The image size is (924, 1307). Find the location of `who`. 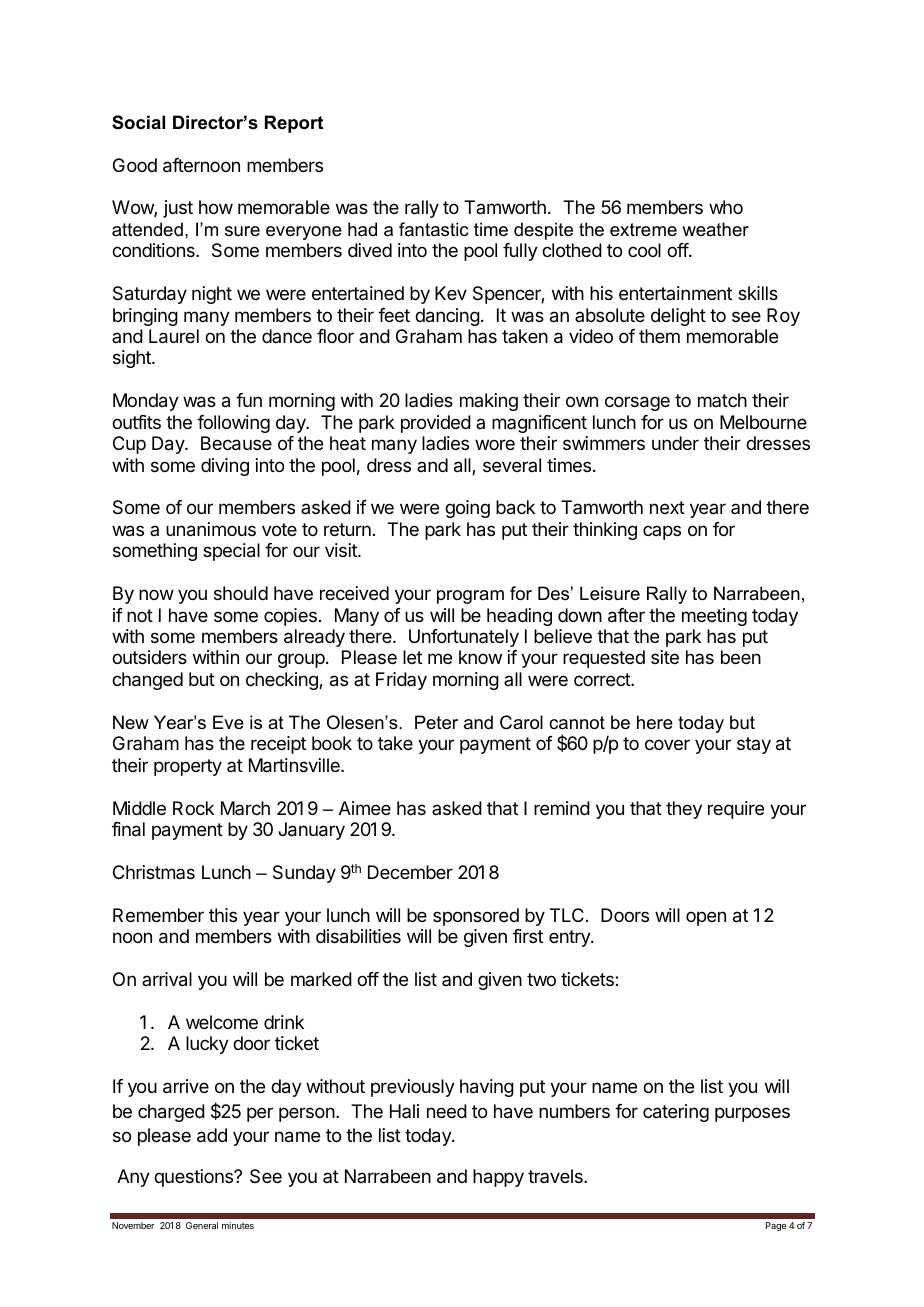

who is located at coordinates (726, 207).
